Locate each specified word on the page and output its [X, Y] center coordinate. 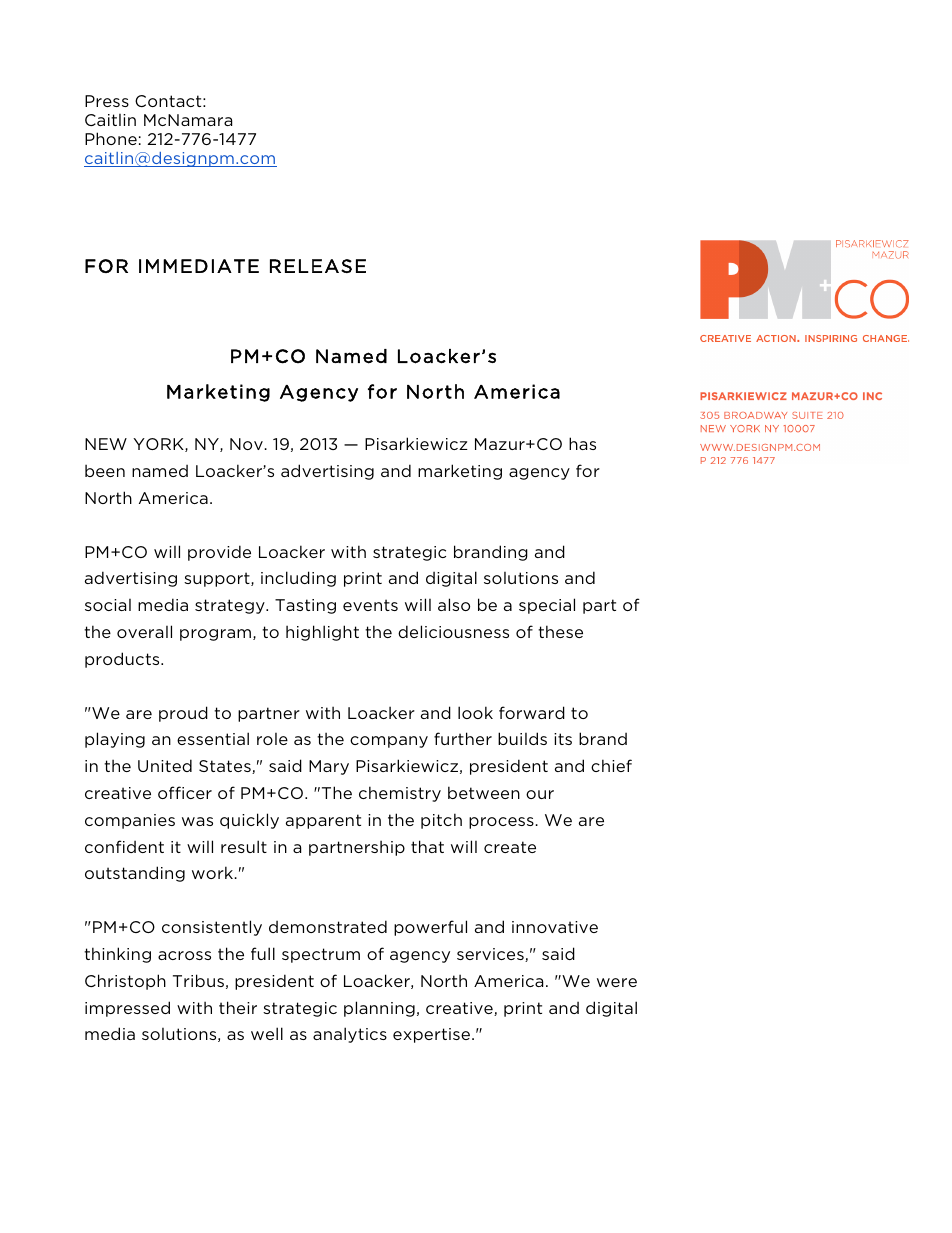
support [218, 579]
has [582, 443]
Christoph [125, 982]
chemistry [400, 794]
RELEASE [318, 266]
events [370, 605]
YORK [159, 445]
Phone [111, 138]
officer [185, 792]
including [298, 579]
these [560, 631]
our [540, 794]
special [547, 606]
